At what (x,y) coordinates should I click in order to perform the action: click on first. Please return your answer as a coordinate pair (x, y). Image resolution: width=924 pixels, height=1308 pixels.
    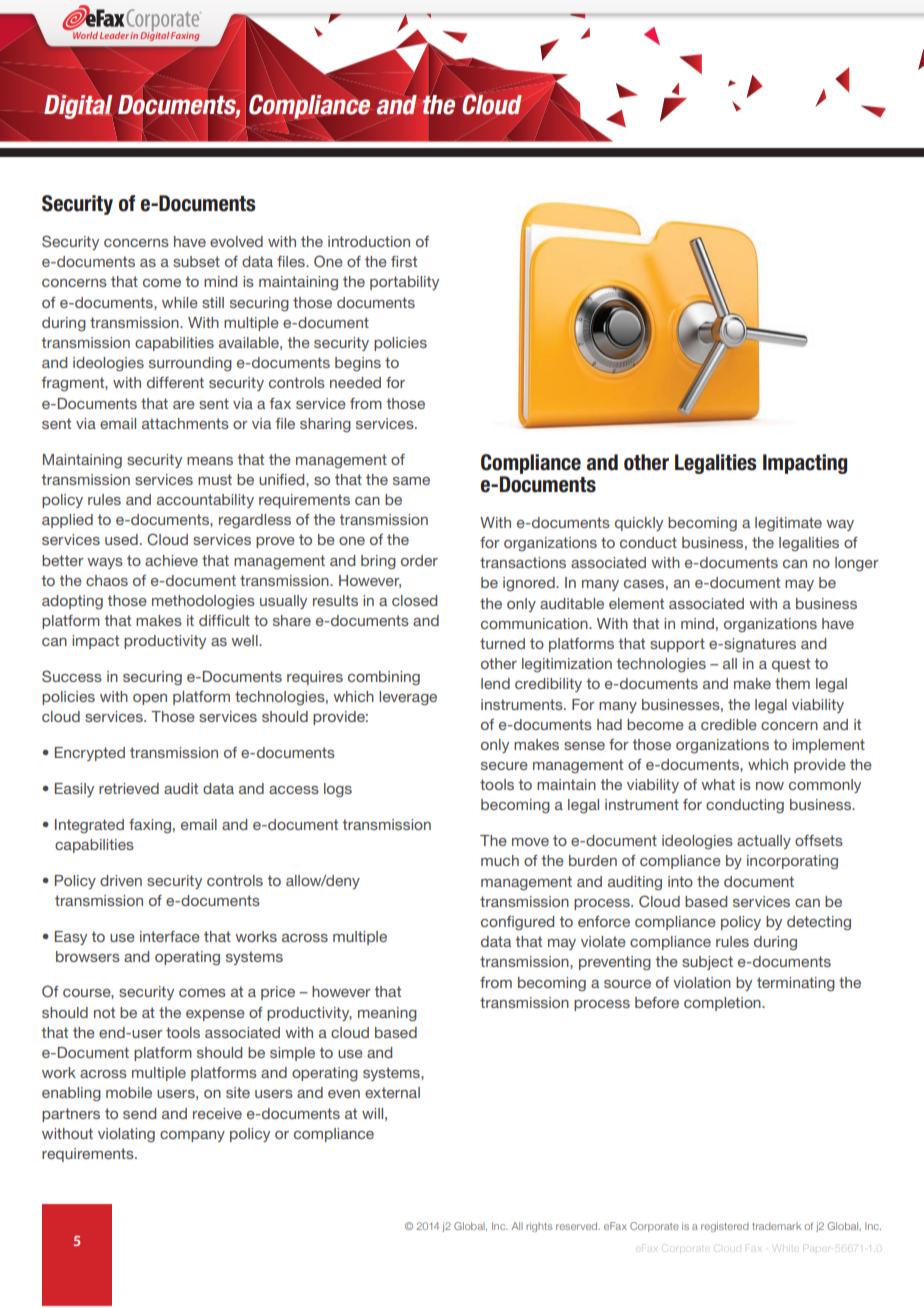
    Looking at the image, I should click on (404, 261).
